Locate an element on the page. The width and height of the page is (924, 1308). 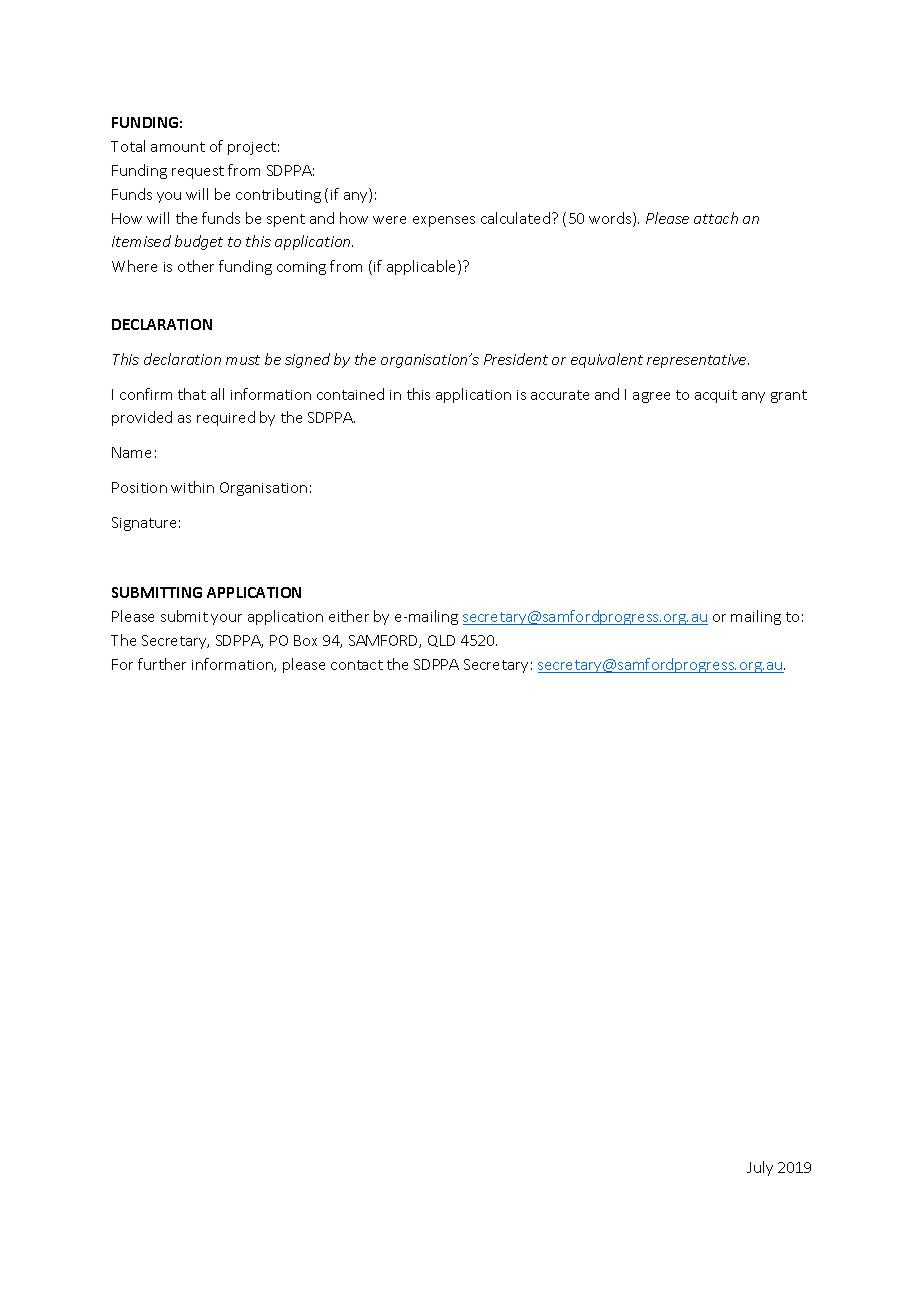
Box is located at coordinates (305, 640).
